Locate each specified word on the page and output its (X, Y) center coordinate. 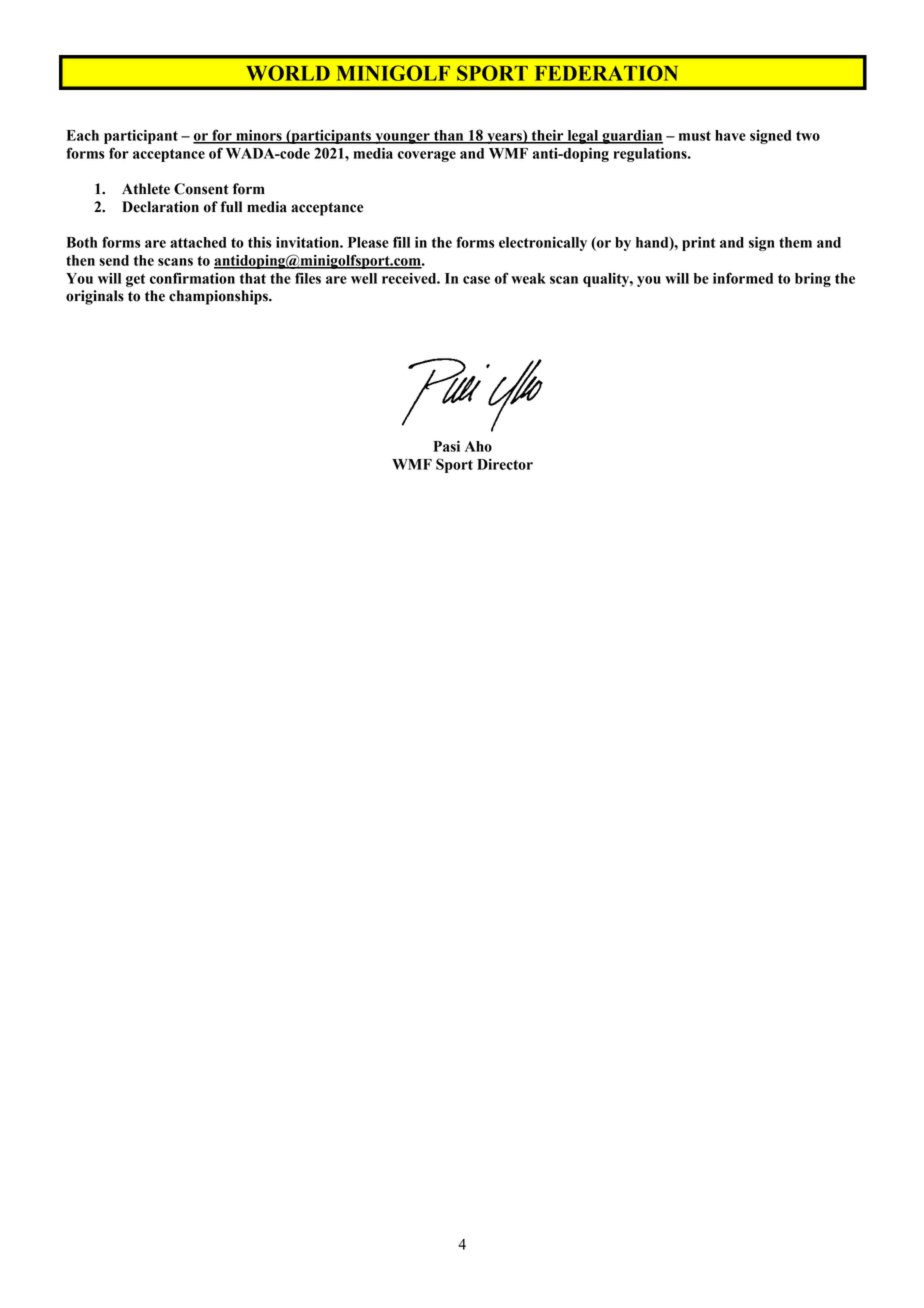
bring (813, 280)
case (476, 280)
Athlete (146, 189)
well (364, 278)
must (695, 136)
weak (528, 278)
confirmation (192, 278)
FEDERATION (606, 73)
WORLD (288, 73)
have (730, 135)
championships (219, 297)
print (699, 244)
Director (505, 464)
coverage (427, 156)
